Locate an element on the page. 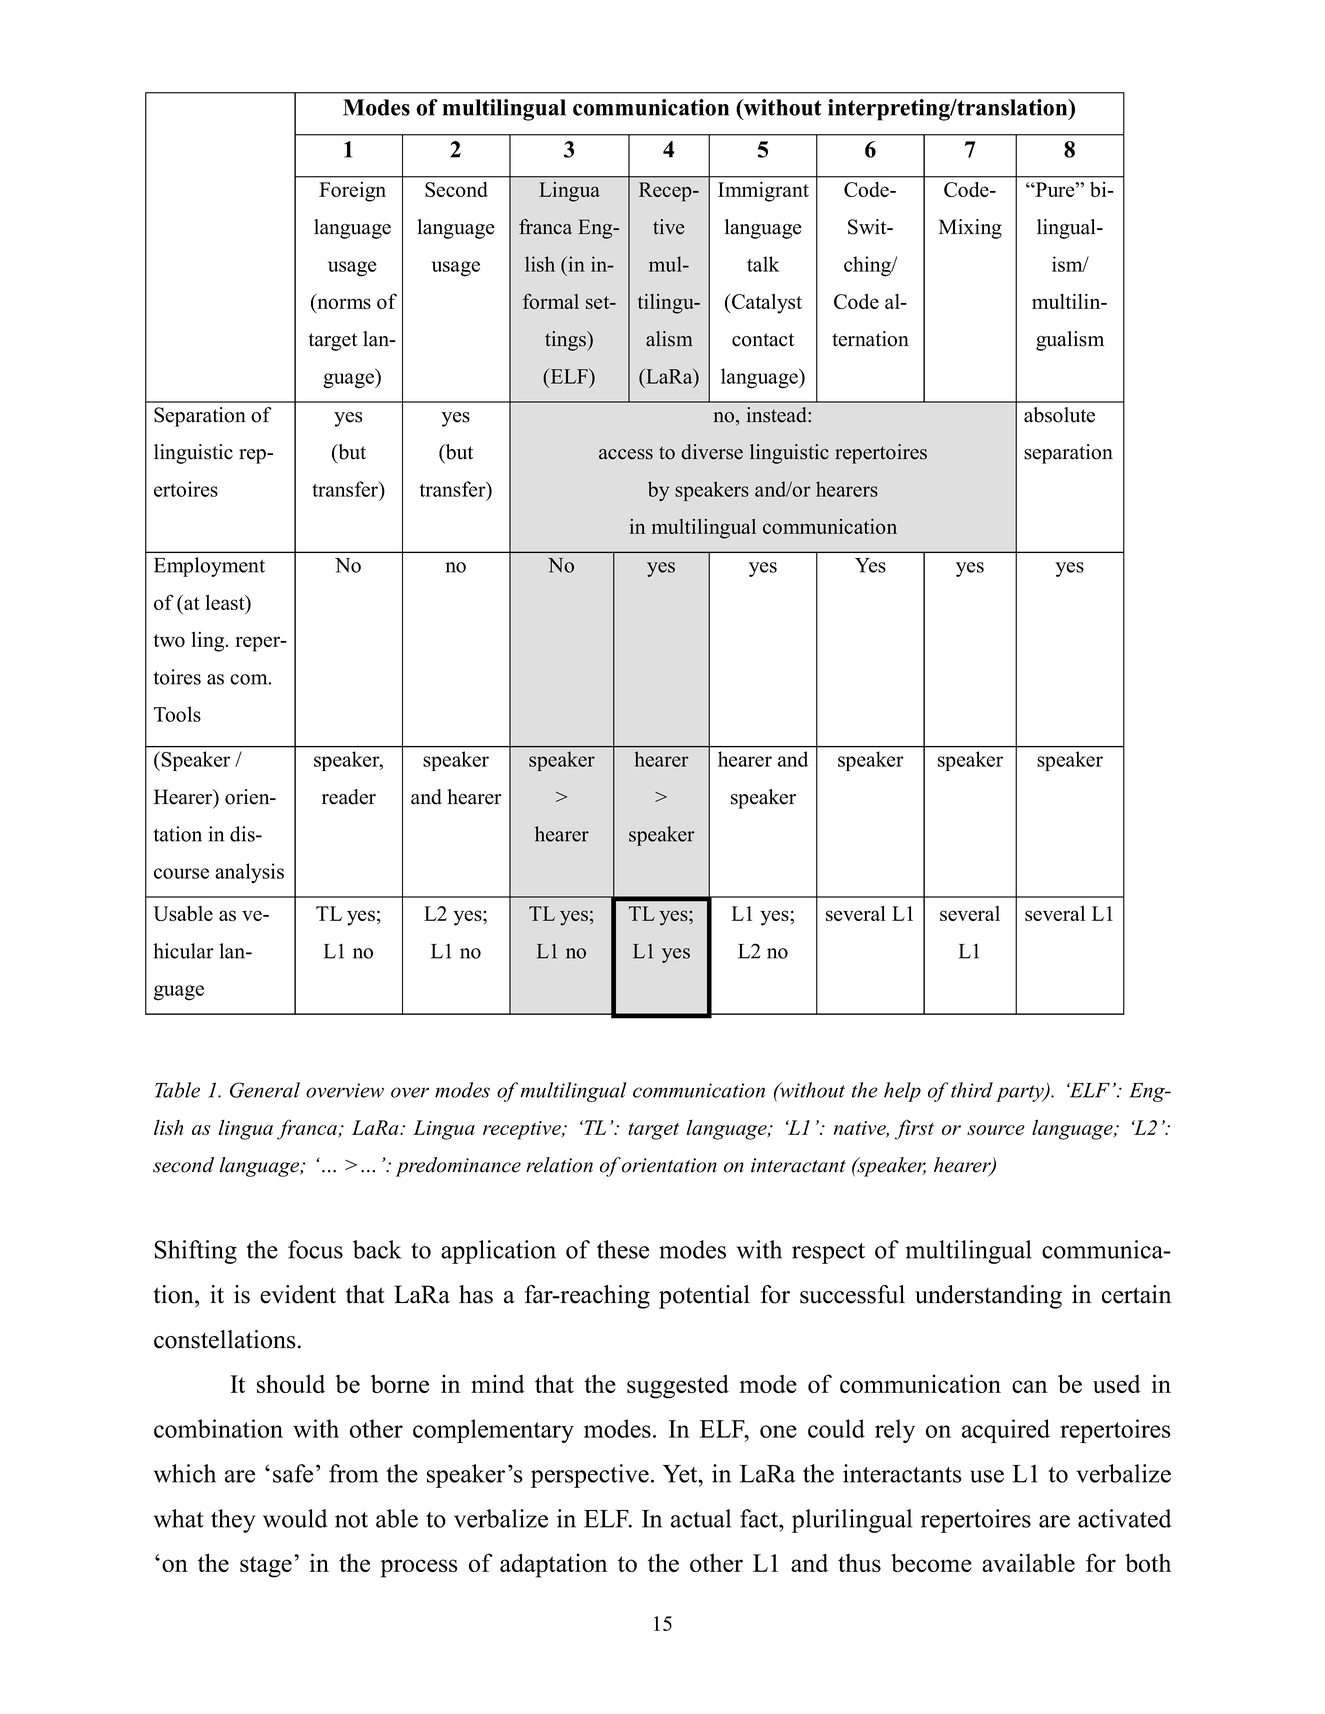 Image resolution: width=1325 pixels, height=1714 pixels. reader is located at coordinates (349, 797).
